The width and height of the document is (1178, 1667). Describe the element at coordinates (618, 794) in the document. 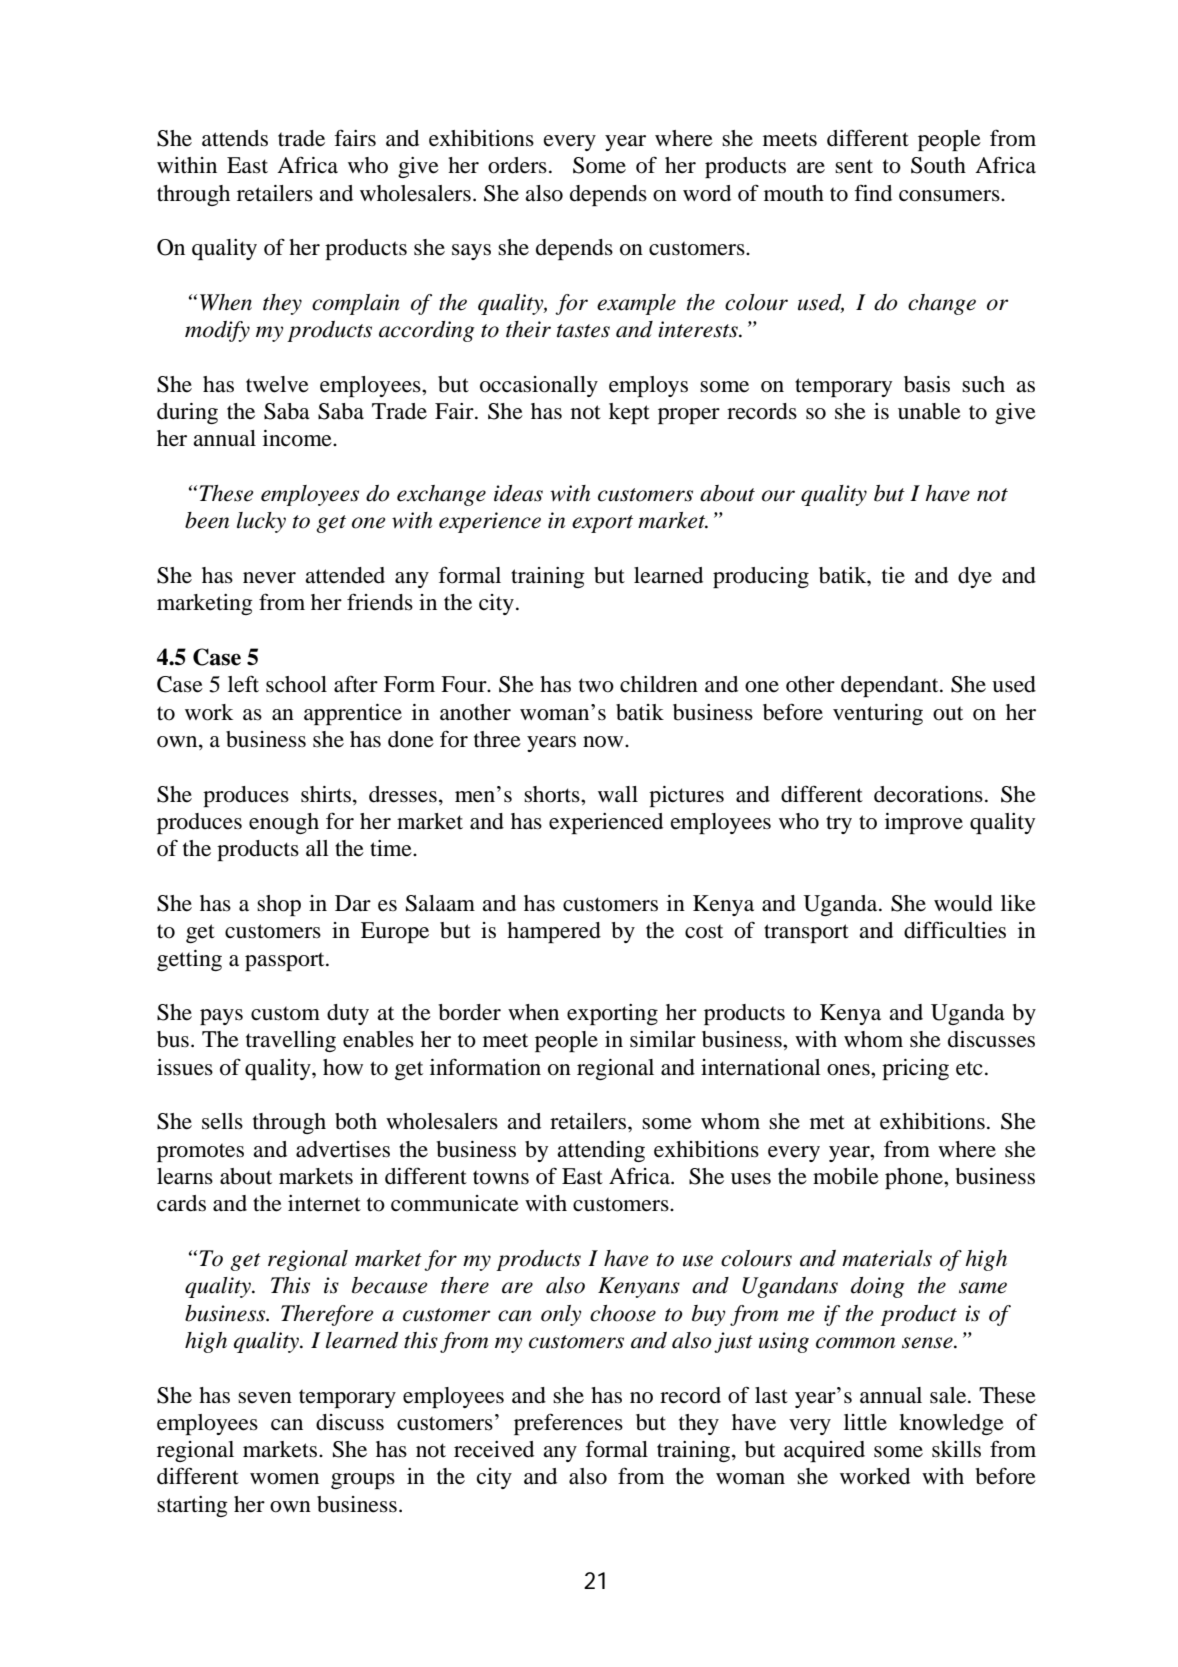

I see `wall` at that location.
